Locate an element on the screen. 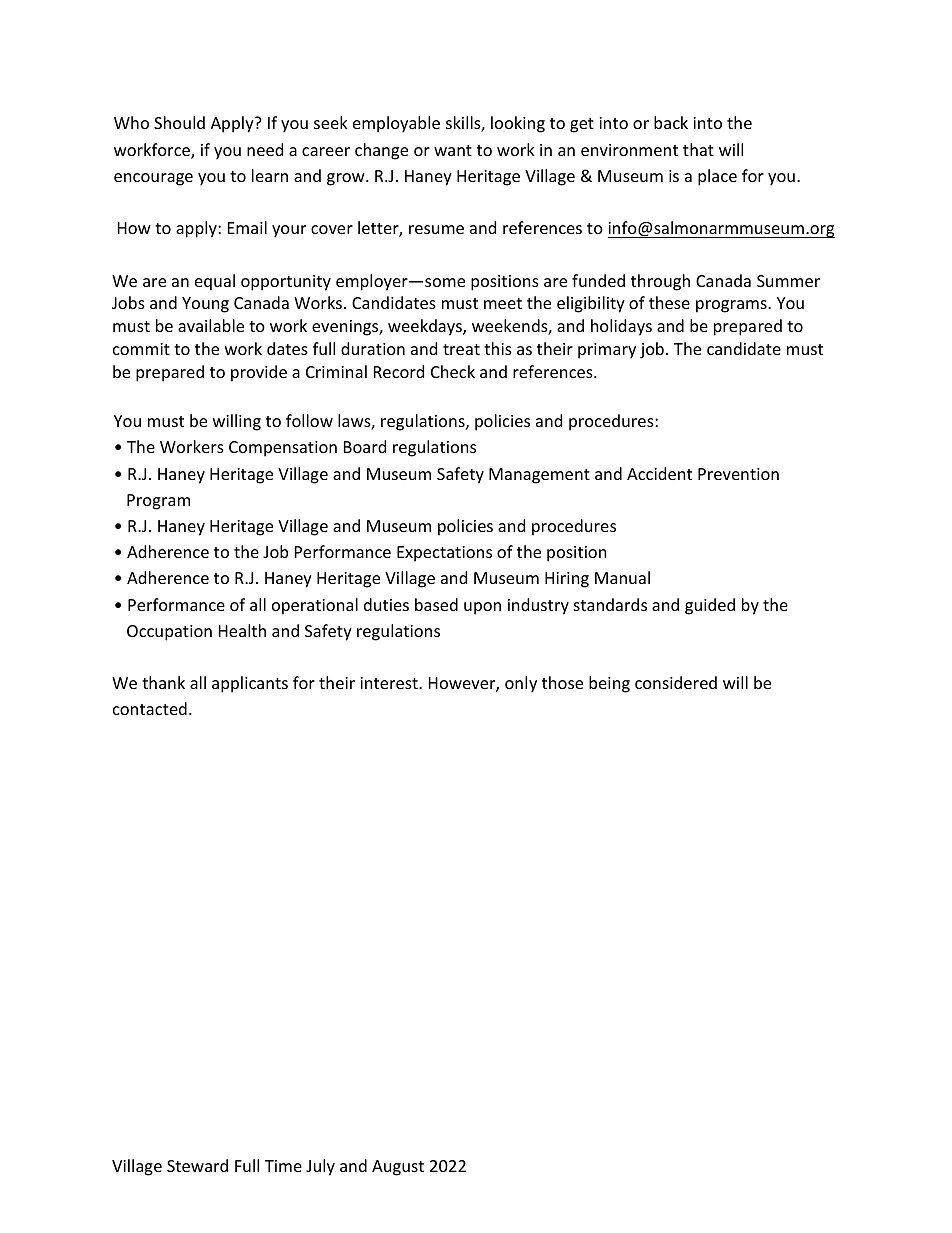 The image size is (952, 1233). want is located at coordinates (453, 150).
